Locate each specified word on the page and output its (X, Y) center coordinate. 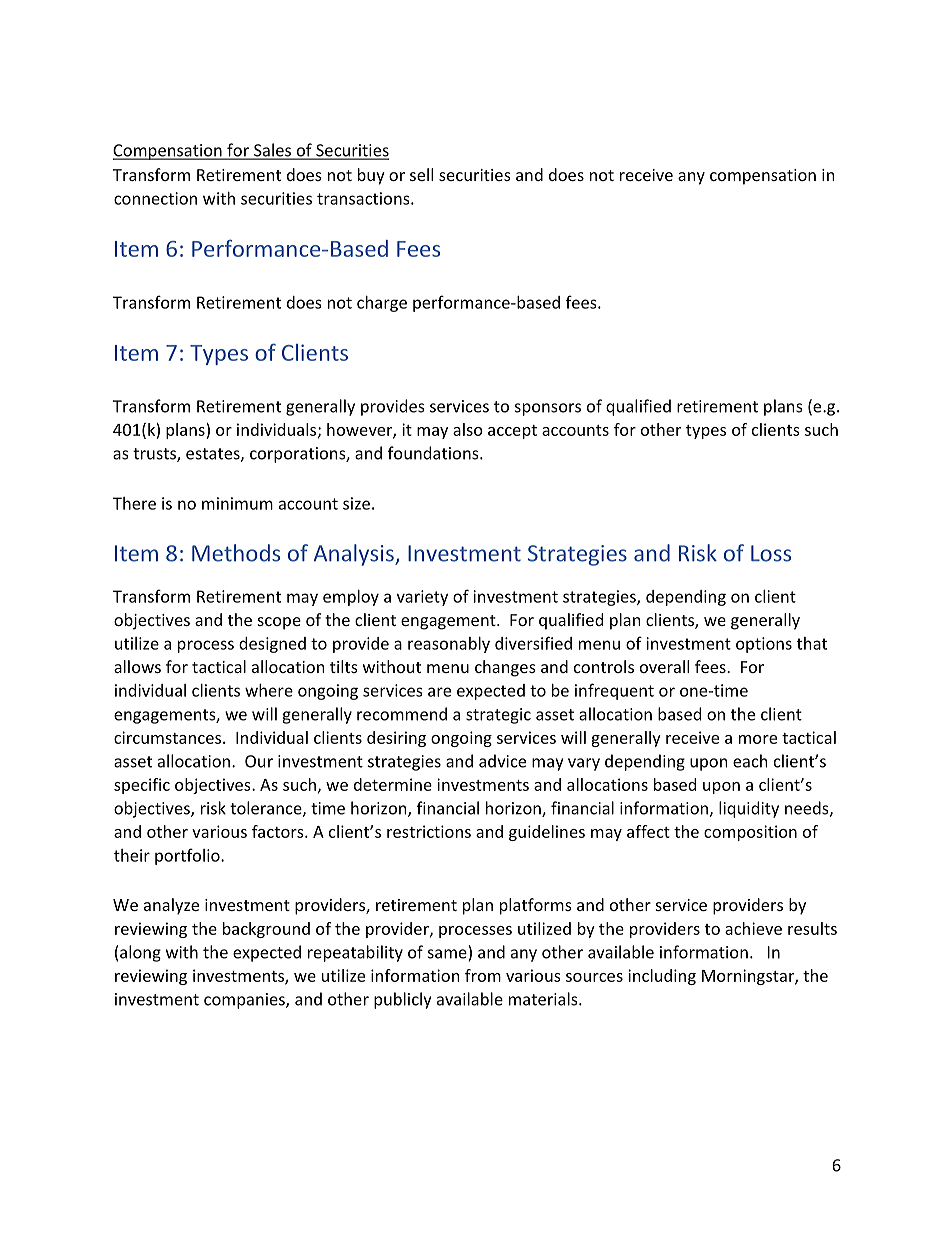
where (269, 690)
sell (421, 174)
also (468, 429)
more (758, 739)
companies (245, 1001)
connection (155, 198)
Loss (771, 553)
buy (371, 176)
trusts (155, 455)
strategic (498, 716)
